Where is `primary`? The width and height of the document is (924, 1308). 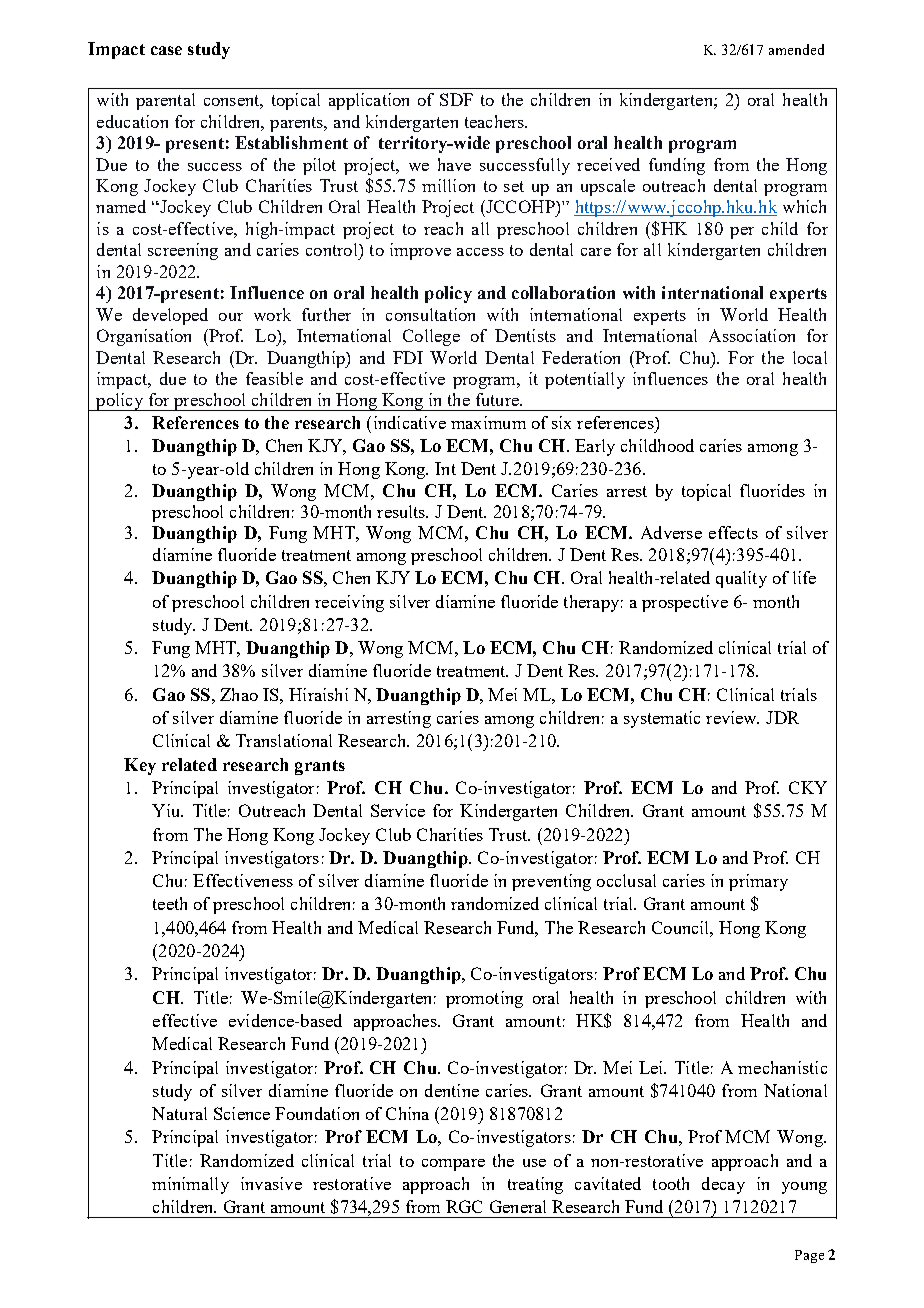
primary is located at coordinates (758, 882).
